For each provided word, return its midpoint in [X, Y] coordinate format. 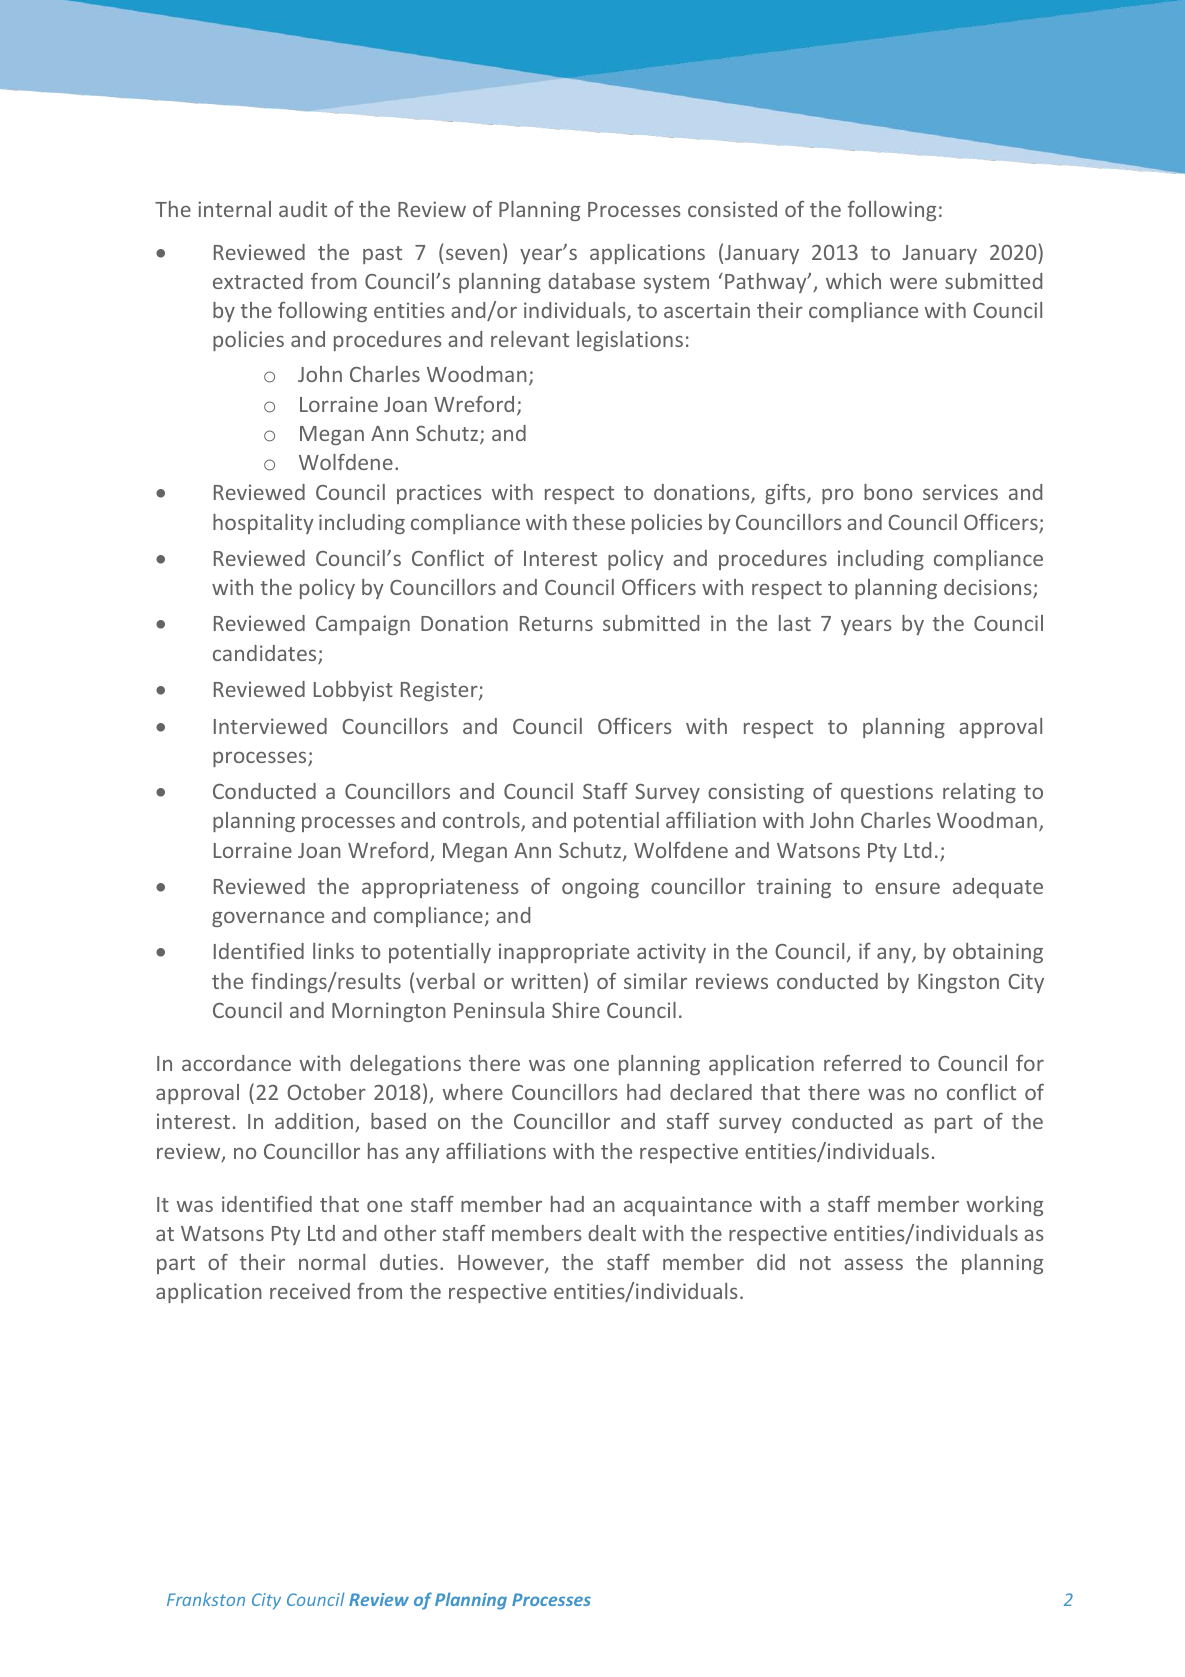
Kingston [958, 983]
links [333, 951]
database [591, 281]
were [913, 283]
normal [332, 1262]
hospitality [263, 524]
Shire [576, 1010]
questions [887, 793]
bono [888, 492]
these [598, 522]
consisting [756, 793]
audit [303, 209]
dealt [612, 1233]
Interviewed [270, 726]
